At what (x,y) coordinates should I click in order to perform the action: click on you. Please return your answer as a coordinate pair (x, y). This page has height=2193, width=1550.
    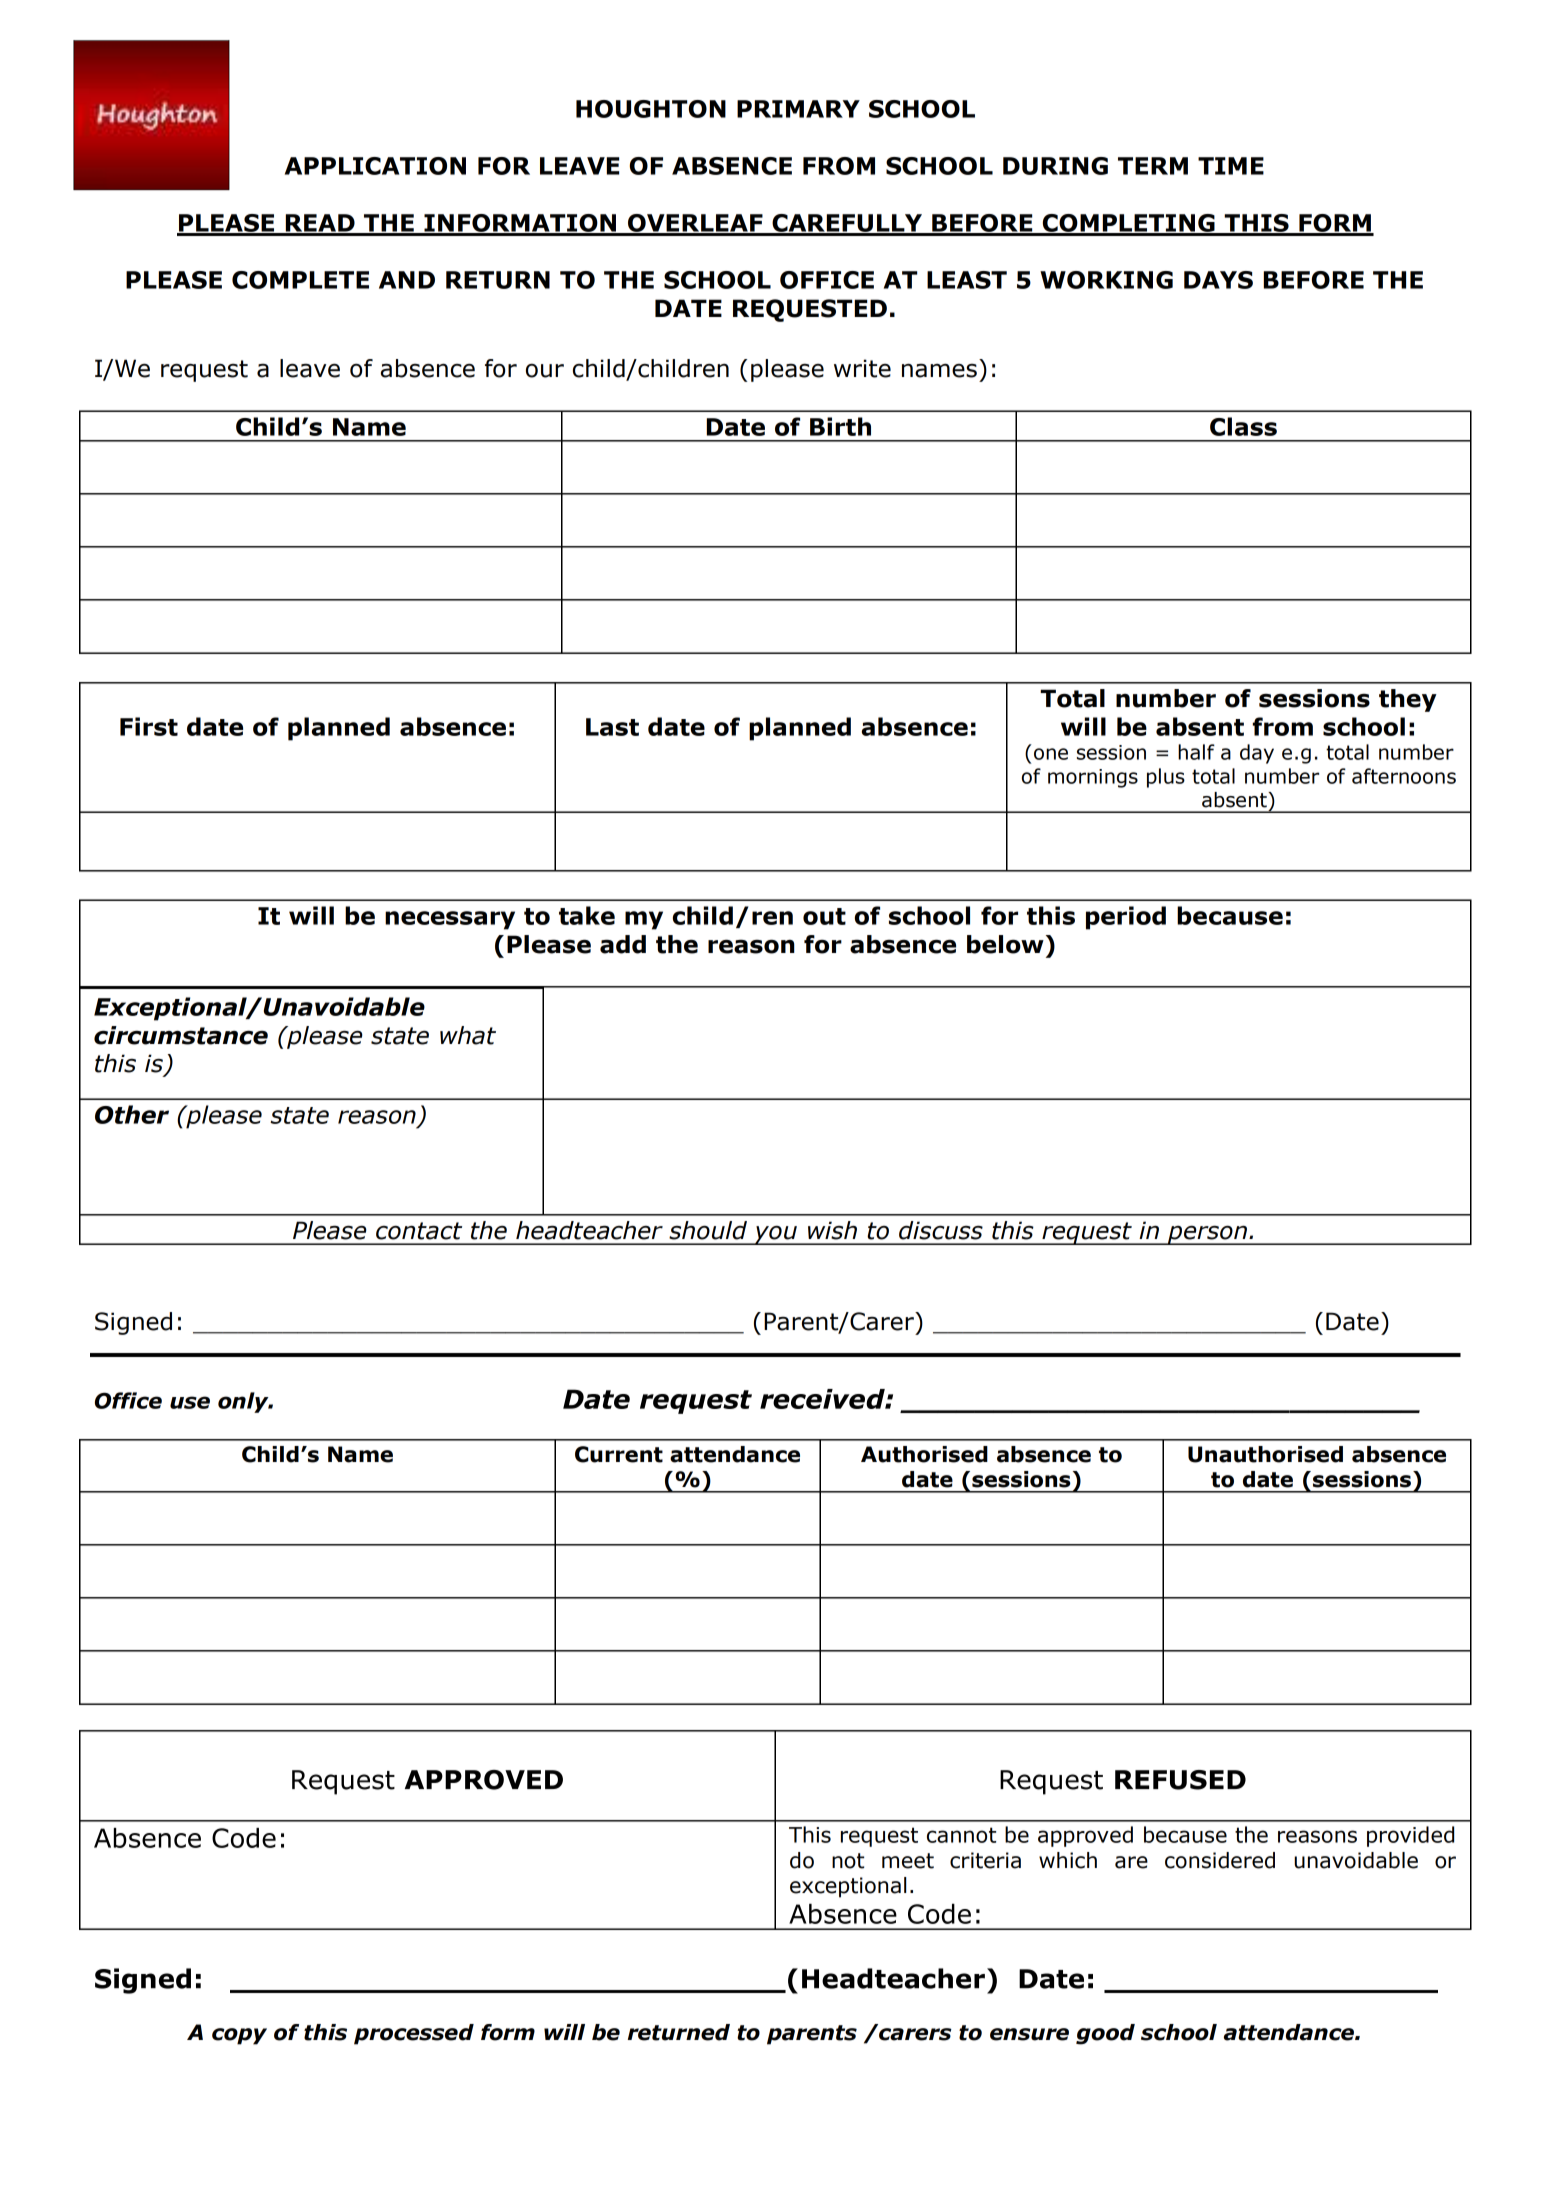
    Looking at the image, I should click on (776, 1235).
